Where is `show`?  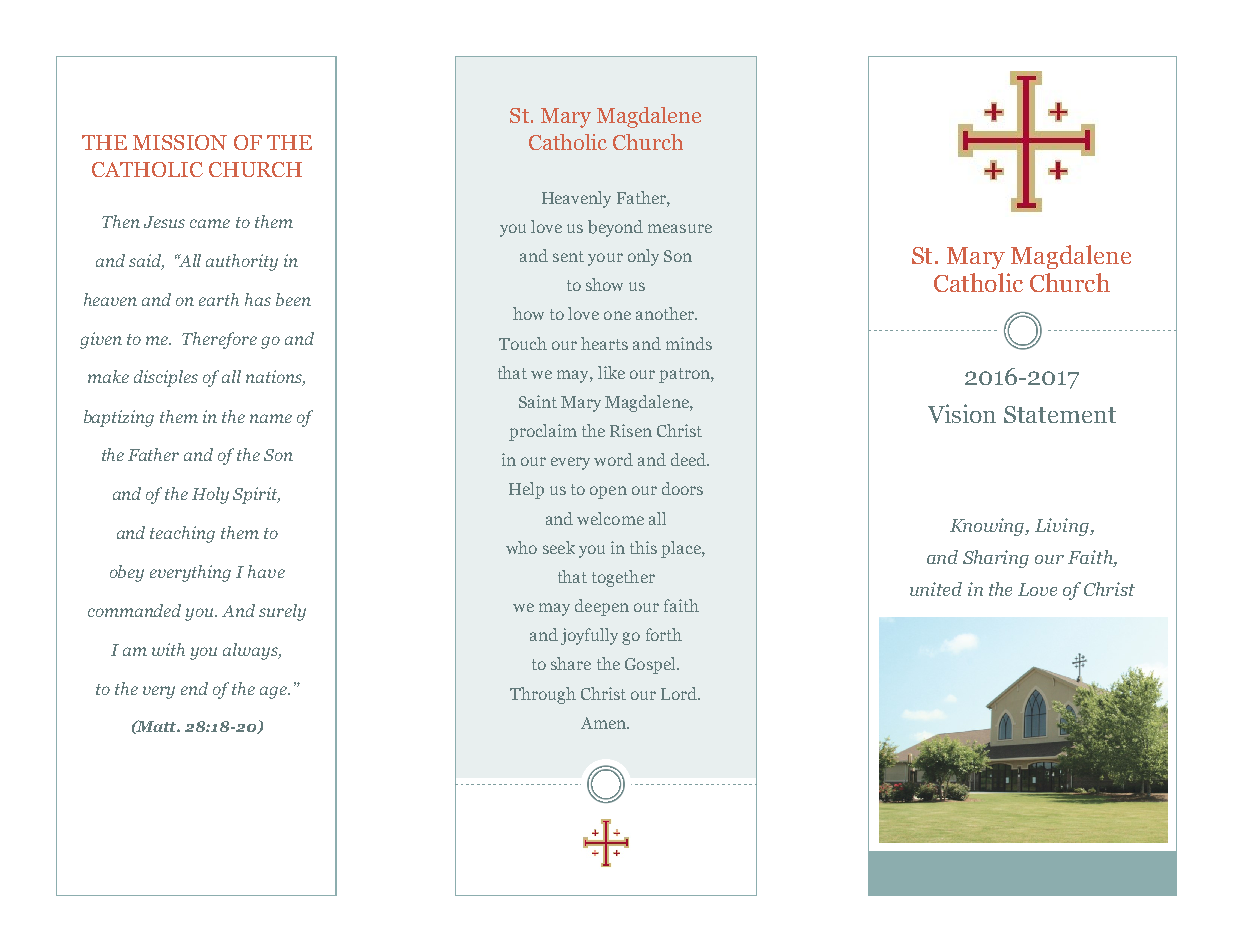
show is located at coordinates (604, 284).
